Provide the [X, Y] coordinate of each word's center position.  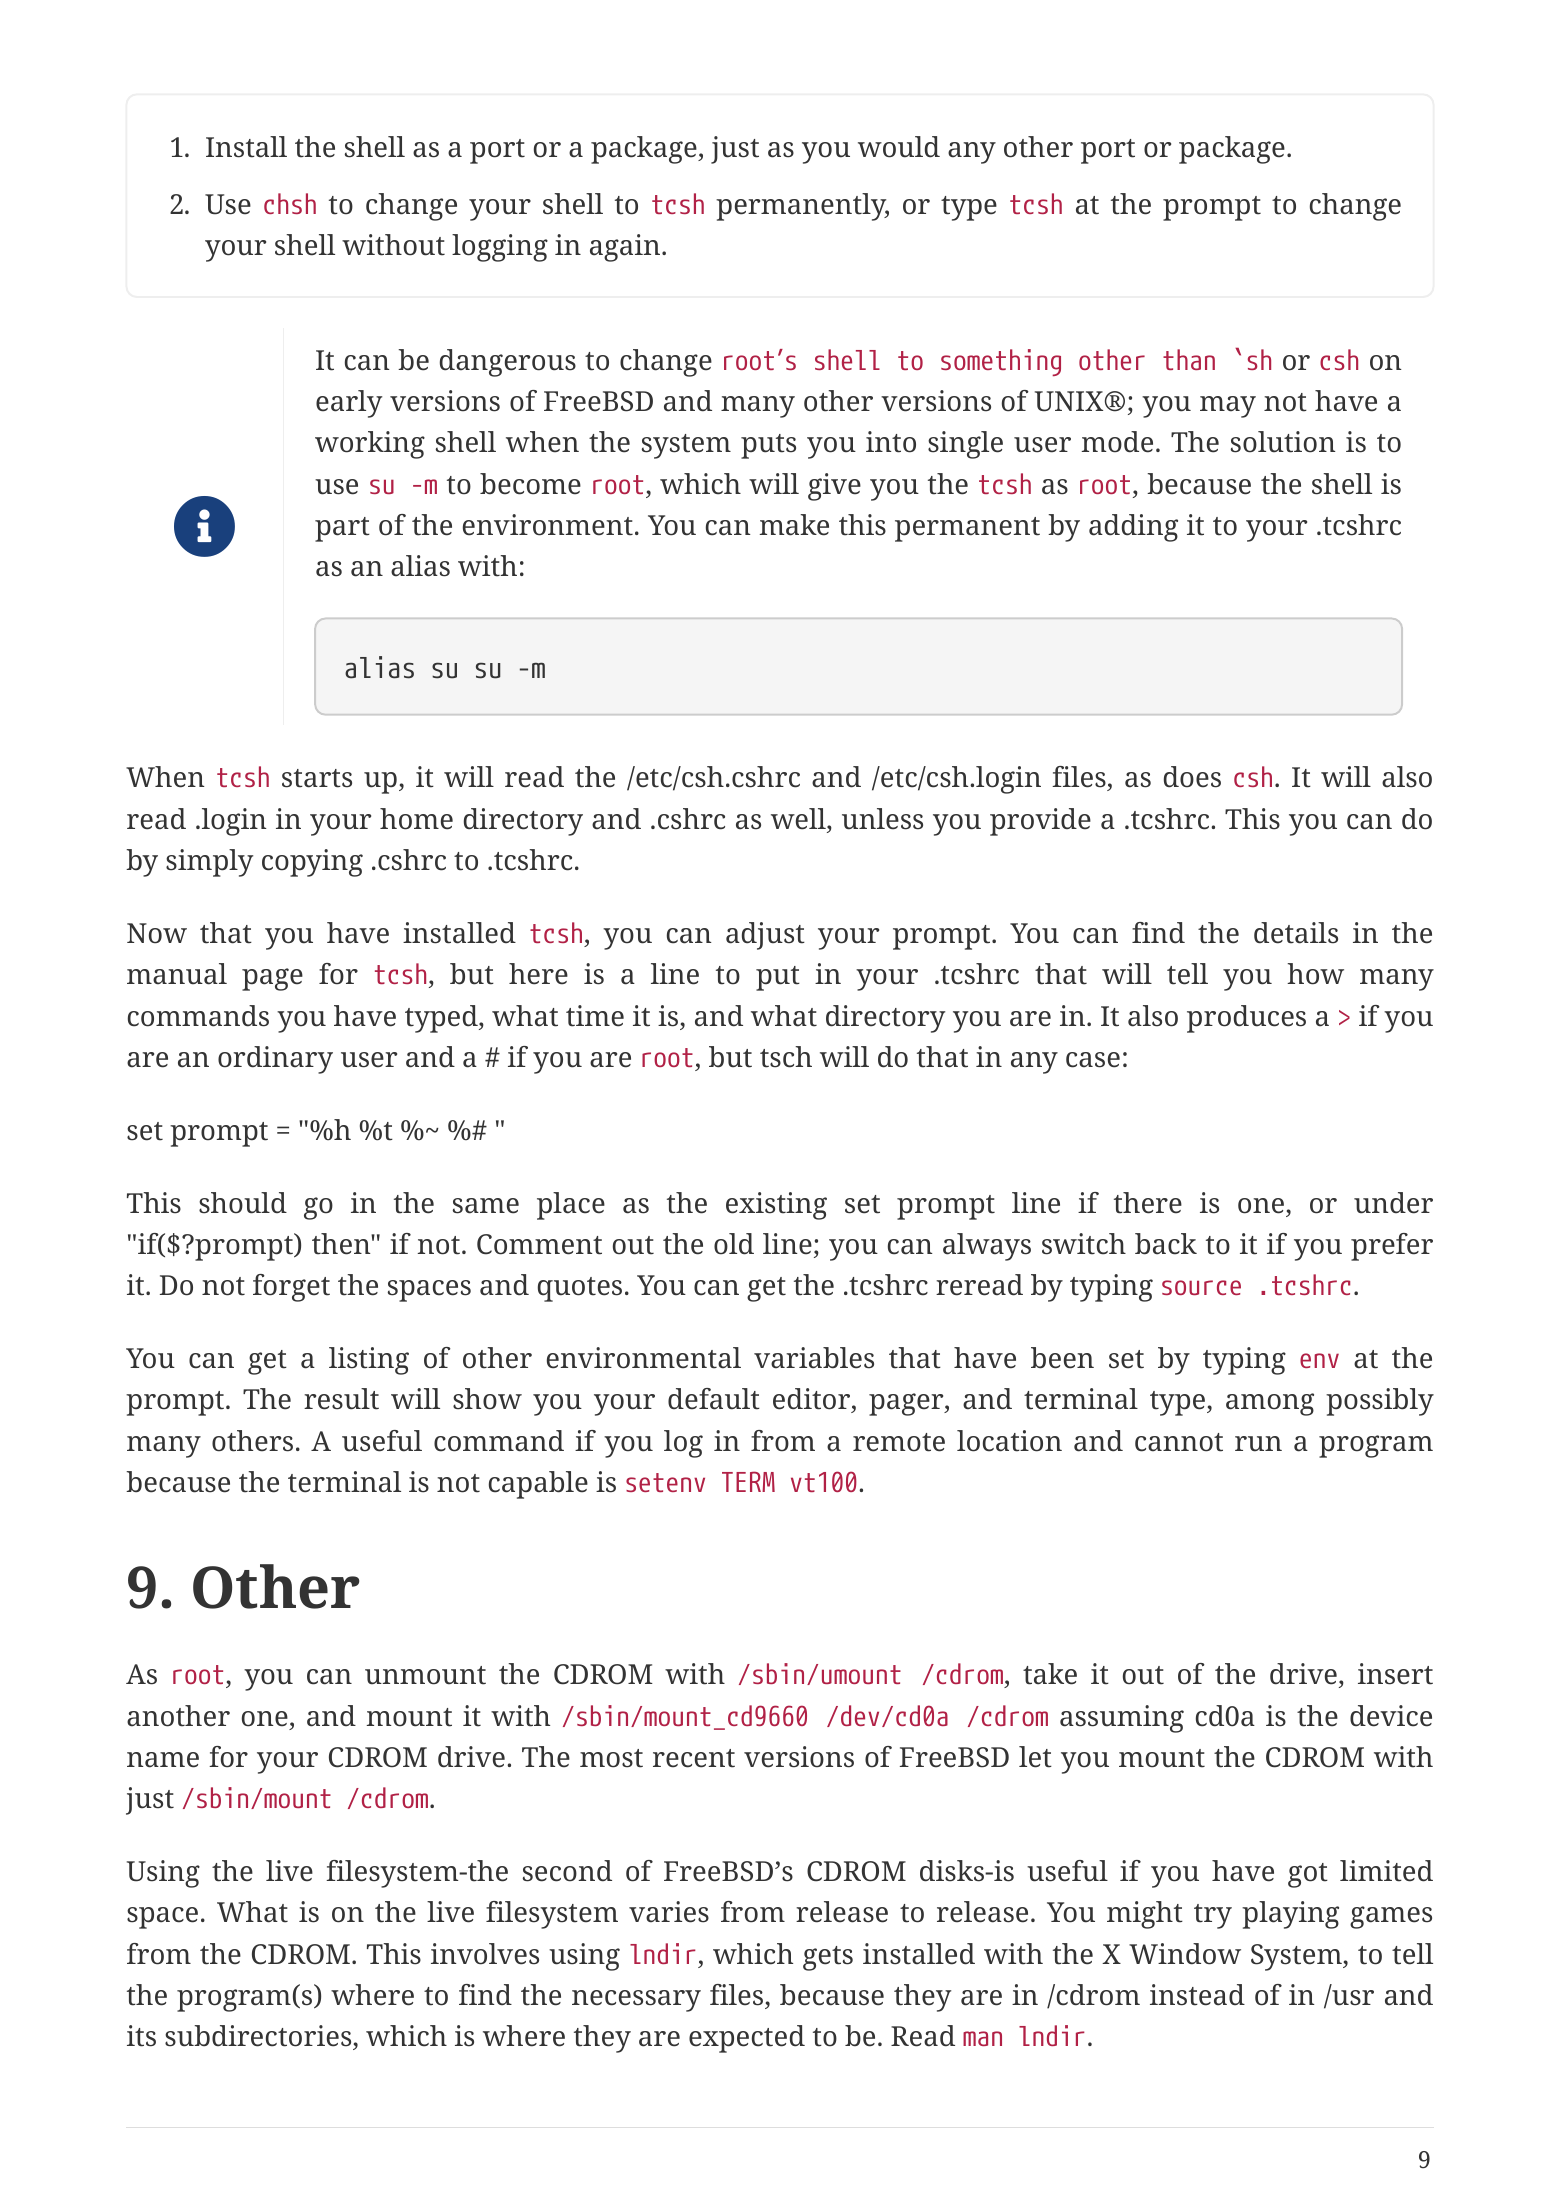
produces [1246, 1019]
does [1192, 777]
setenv [665, 1482]
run [1258, 1444]
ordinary [275, 1060]
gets [828, 1958]
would [899, 147]
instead [1197, 1995]
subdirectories [259, 2037]
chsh [290, 203]
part [342, 529]
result [341, 1399]
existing [776, 1206]
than [1189, 359]
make [794, 525]
